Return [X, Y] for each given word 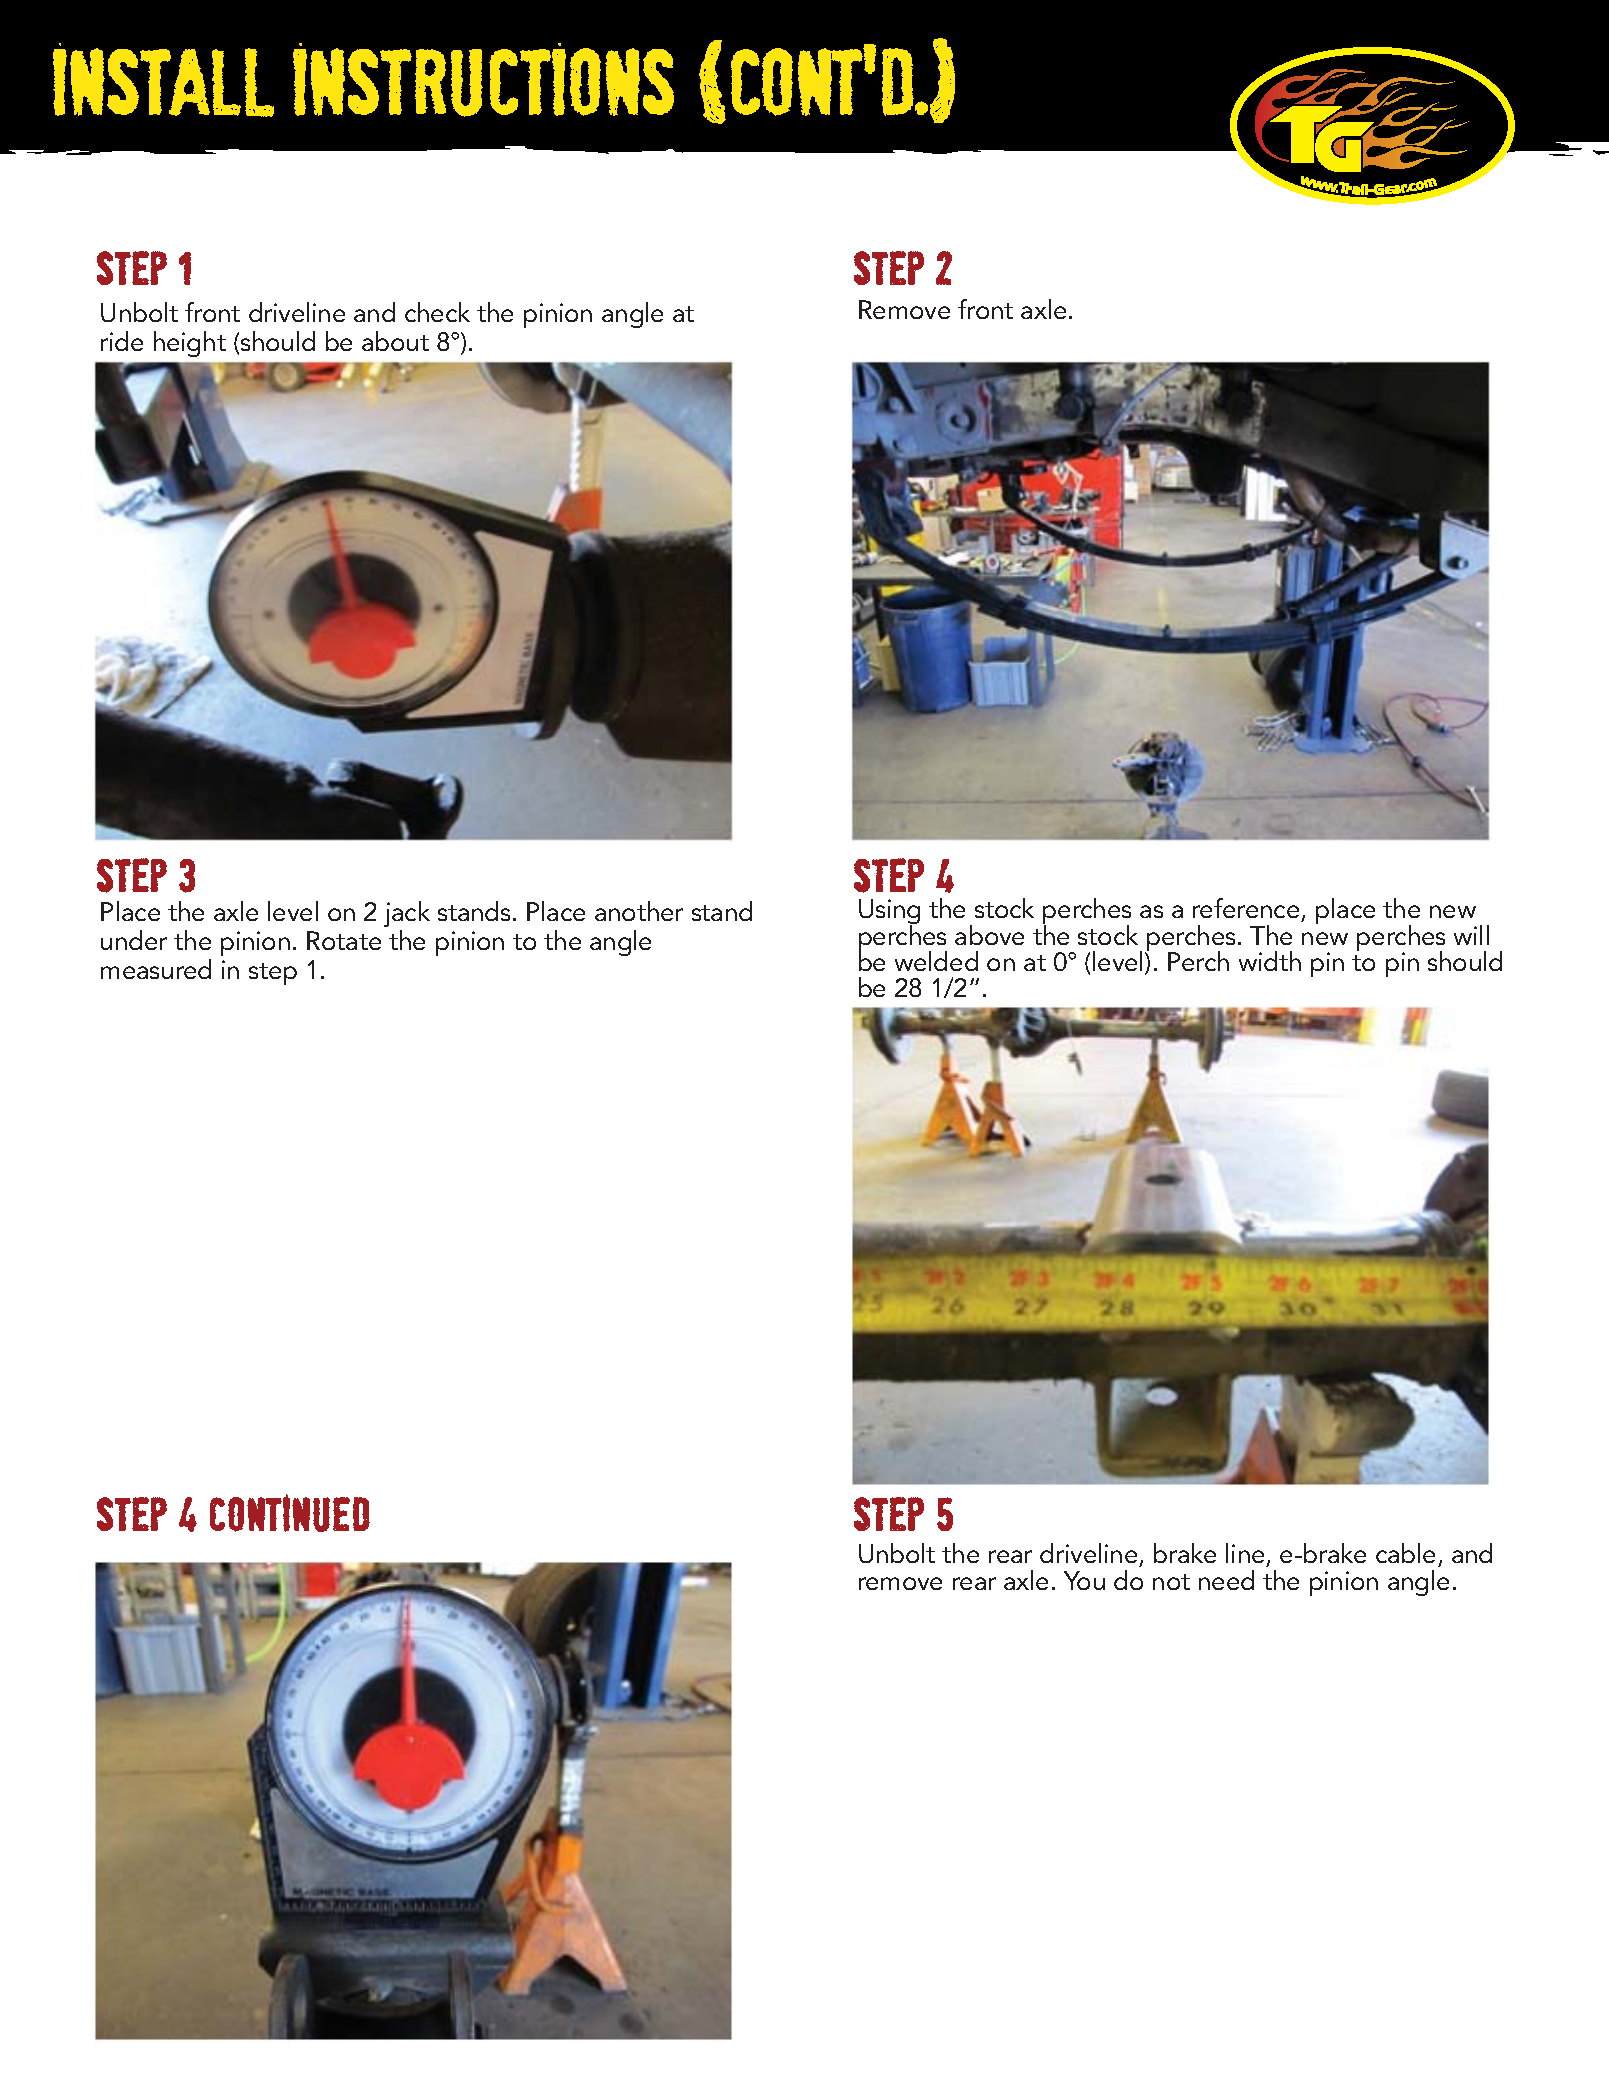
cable [1407, 1555]
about [395, 341]
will [1471, 935]
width [1270, 961]
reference [1247, 910]
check [437, 312]
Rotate [344, 940]
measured [156, 969]
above [989, 935]
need [1226, 1580]
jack [407, 914]
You [1084, 1580]
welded [936, 961]
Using [889, 913]
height [190, 344]
